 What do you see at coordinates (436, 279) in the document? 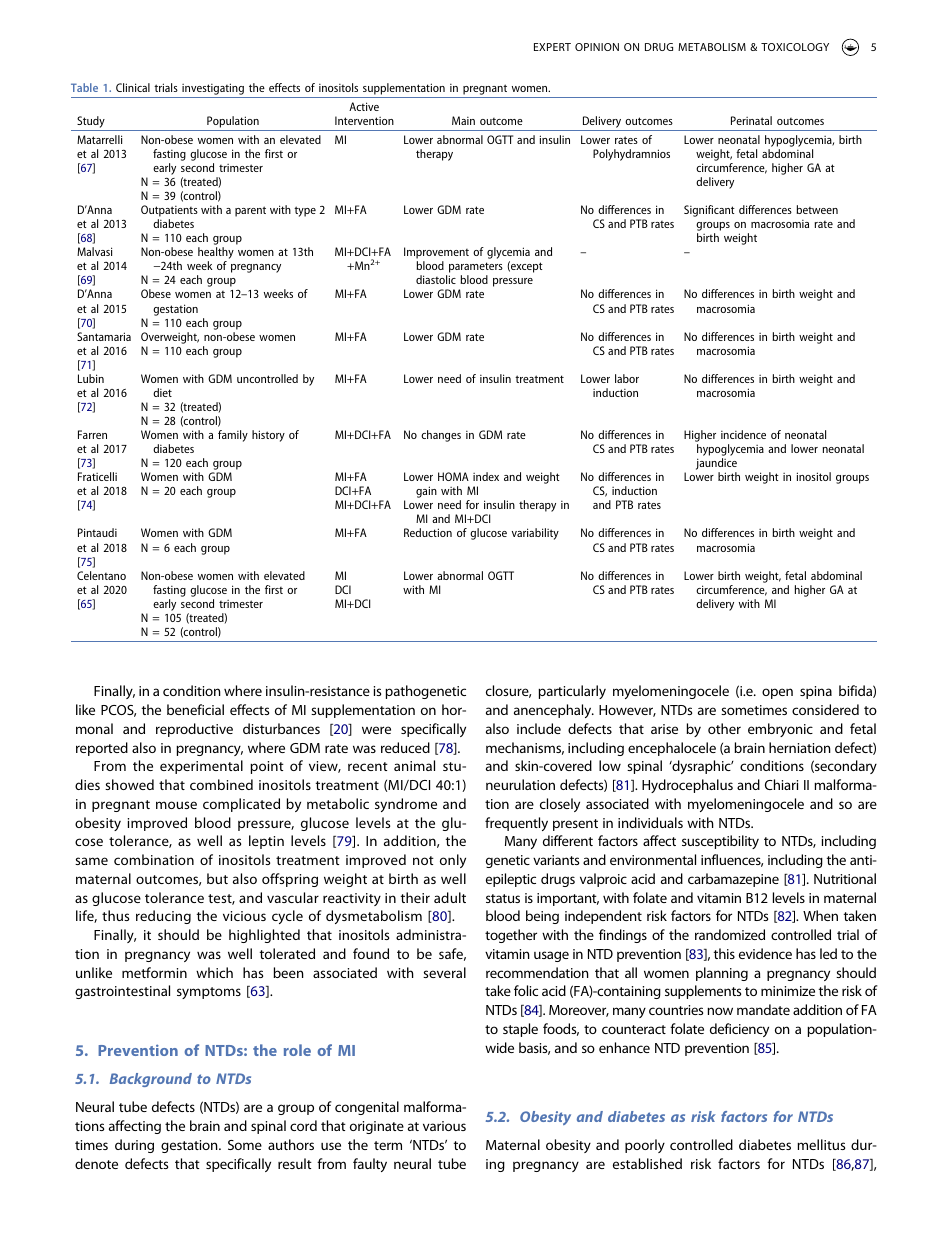
I see `diastolic` at bounding box center [436, 279].
